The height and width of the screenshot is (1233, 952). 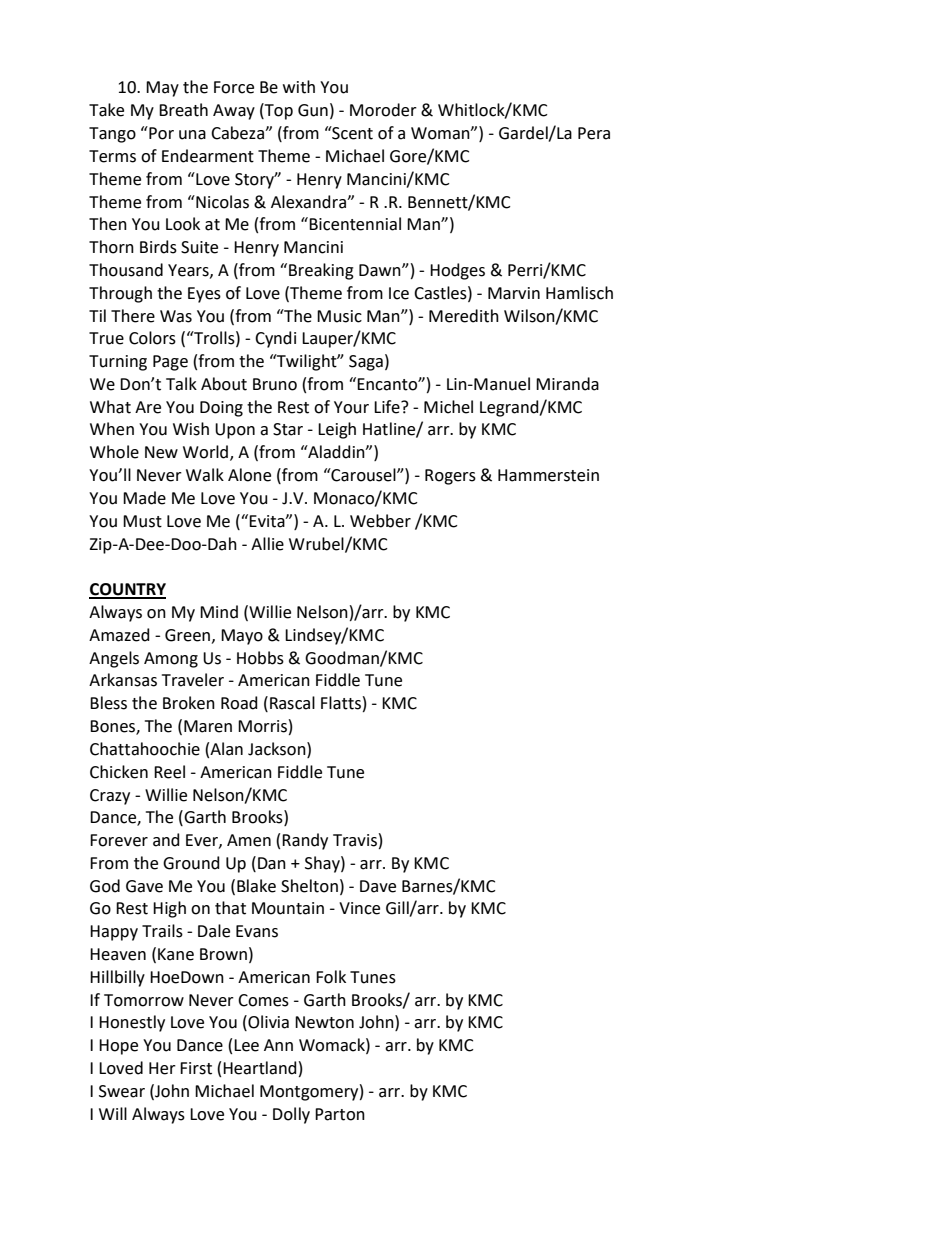 What do you see at coordinates (355, 840) in the screenshot?
I see `Travis` at bounding box center [355, 840].
